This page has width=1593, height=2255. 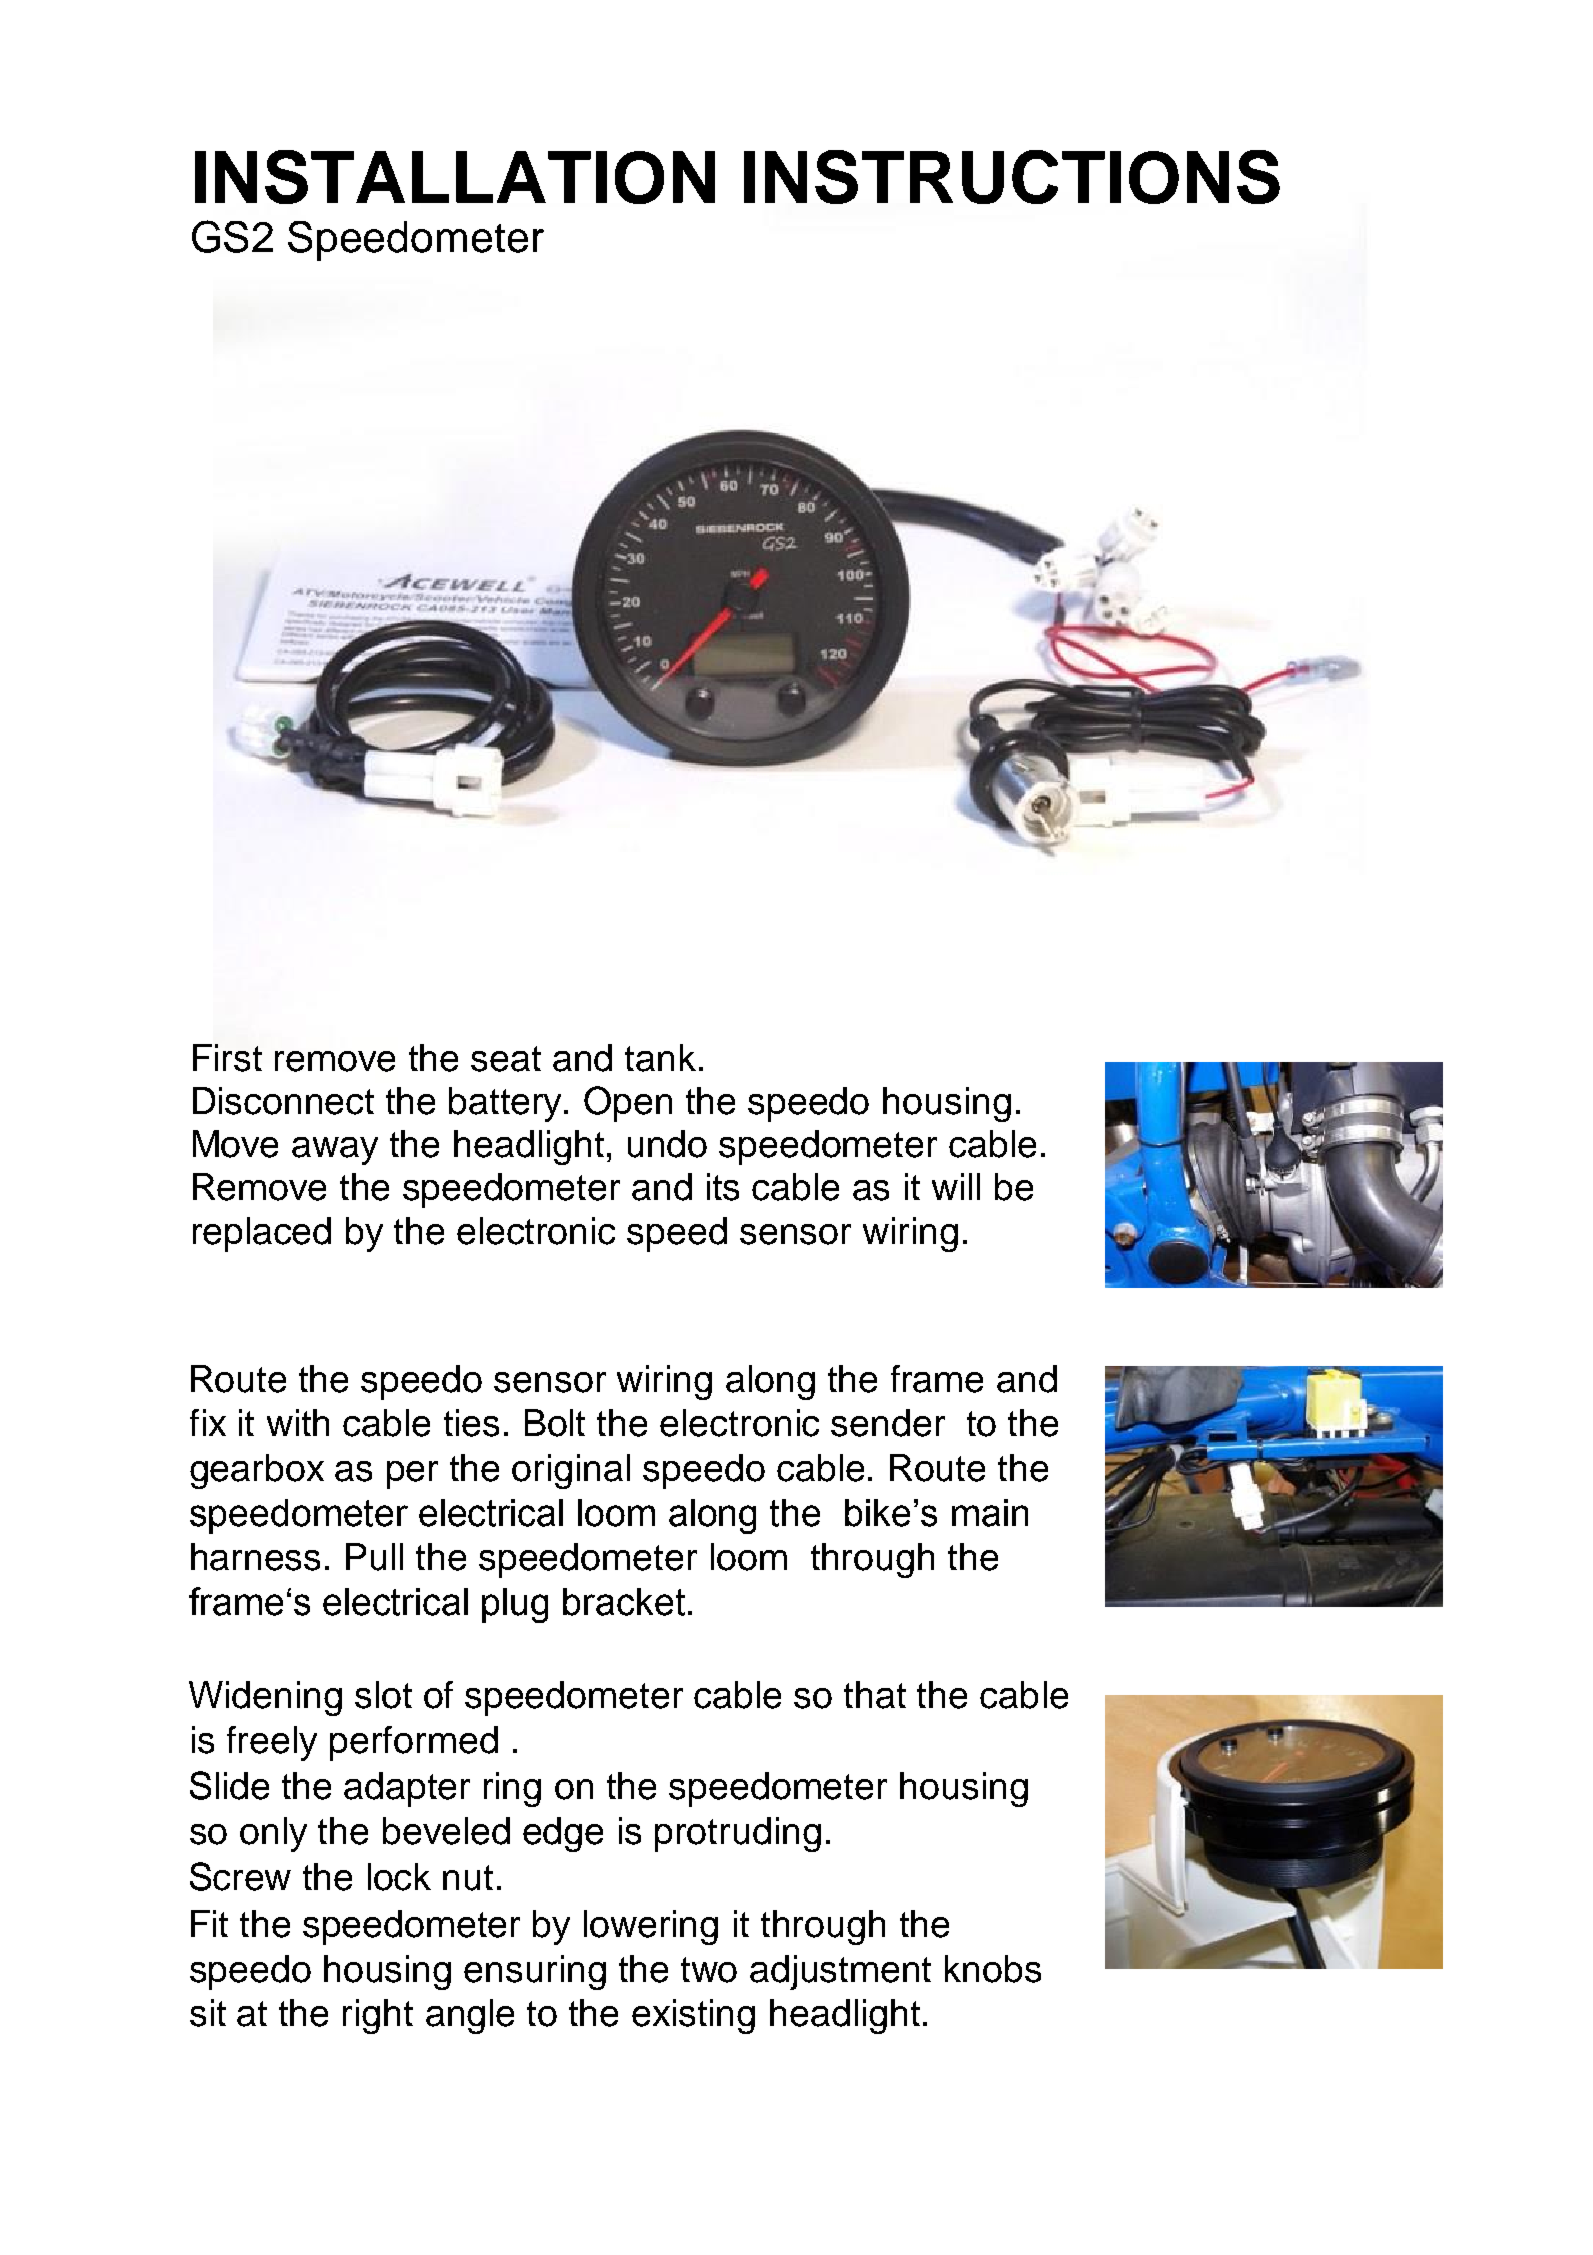 I want to click on INSTRUCTIONS, so click(x=1012, y=177).
